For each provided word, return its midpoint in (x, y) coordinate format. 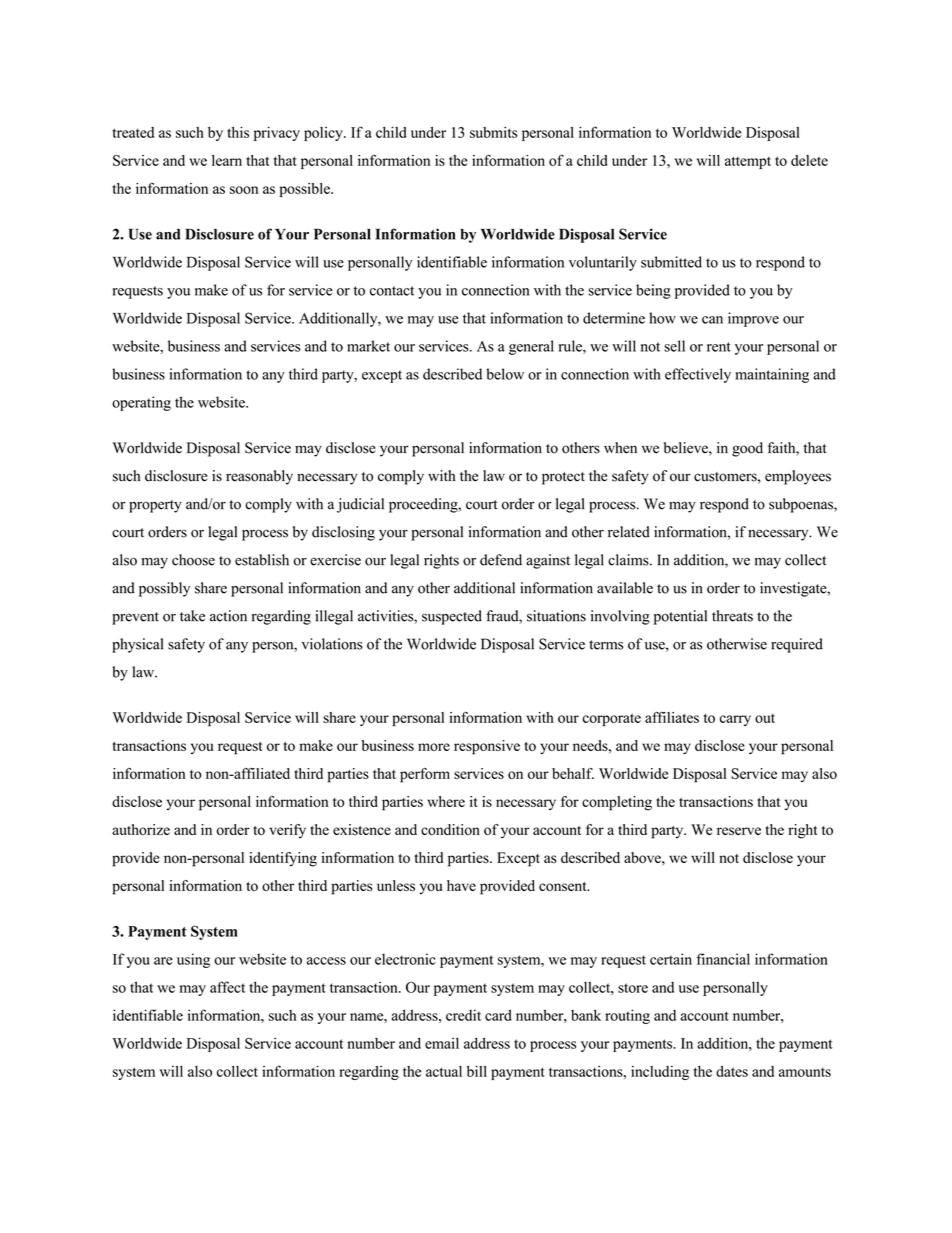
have (461, 885)
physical (137, 645)
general (531, 347)
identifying (283, 859)
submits (493, 132)
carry (735, 720)
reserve (739, 831)
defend (501, 560)
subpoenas (802, 505)
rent (719, 347)
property (155, 506)
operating (141, 403)
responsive (487, 747)
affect (227, 987)
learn (227, 160)
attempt (748, 162)
